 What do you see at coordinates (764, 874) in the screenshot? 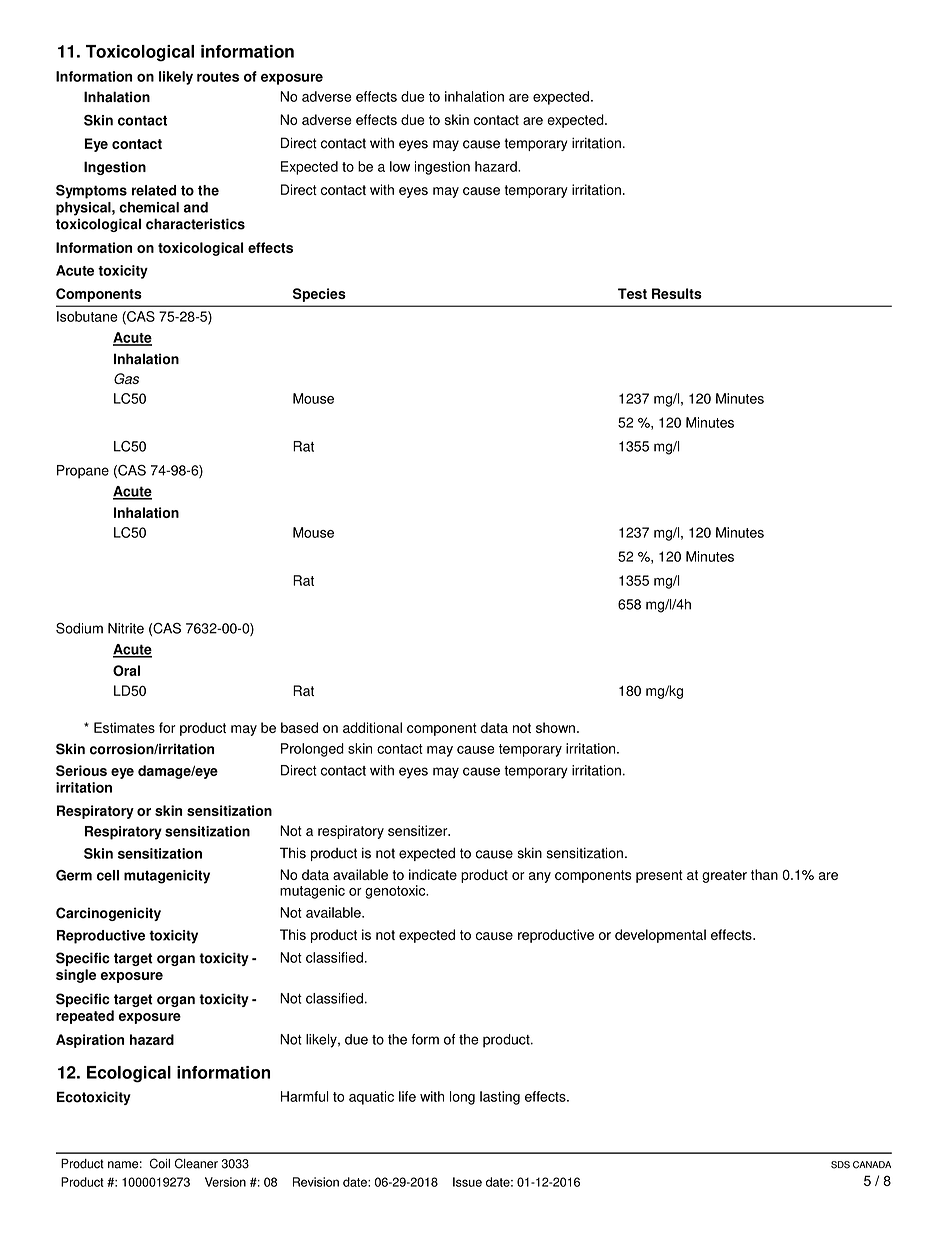
I see `than` at bounding box center [764, 874].
